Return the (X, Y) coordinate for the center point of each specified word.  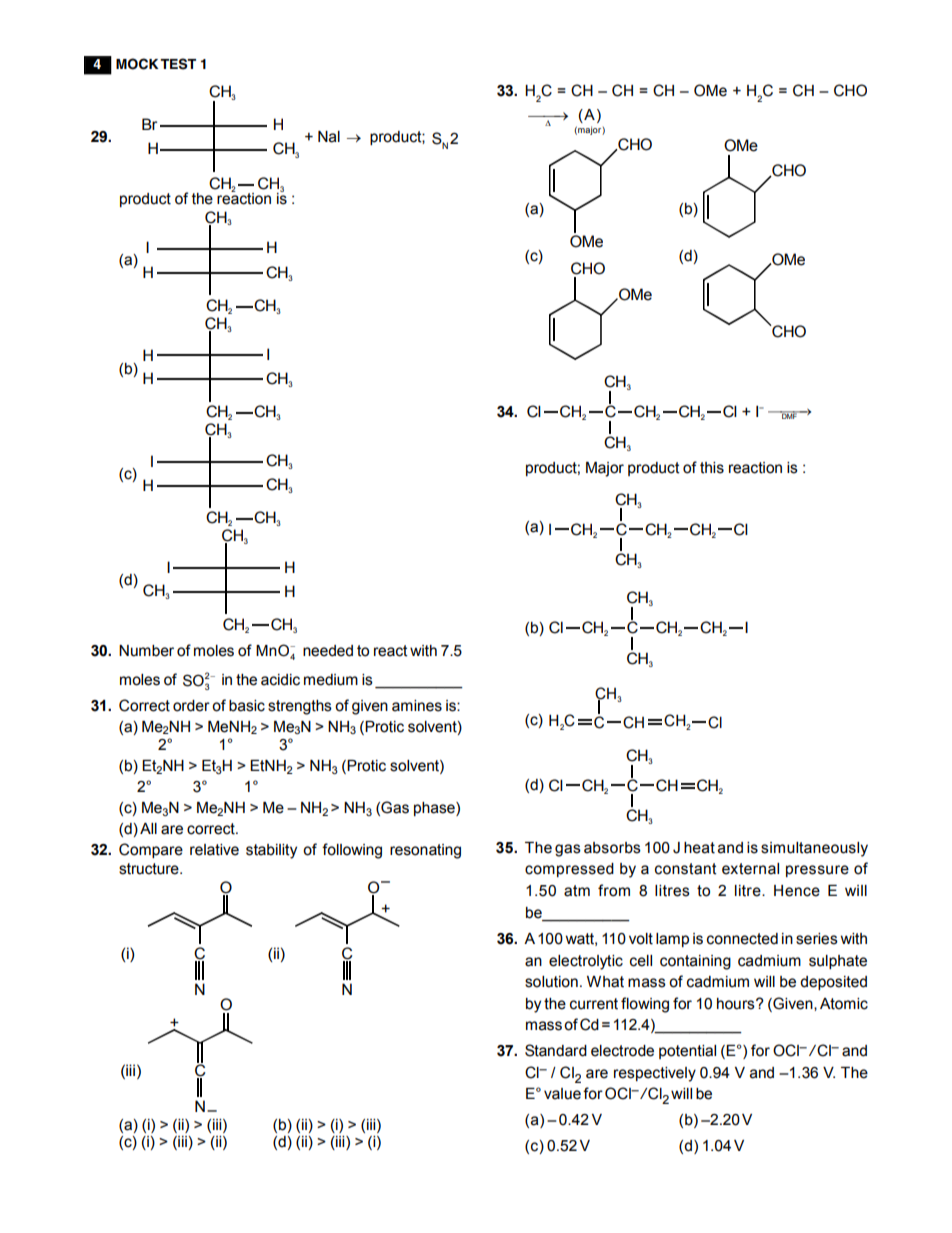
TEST (178, 64)
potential (687, 1052)
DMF (790, 415)
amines (417, 706)
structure (150, 869)
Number (146, 651)
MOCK (137, 64)
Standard (556, 1050)
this (712, 468)
